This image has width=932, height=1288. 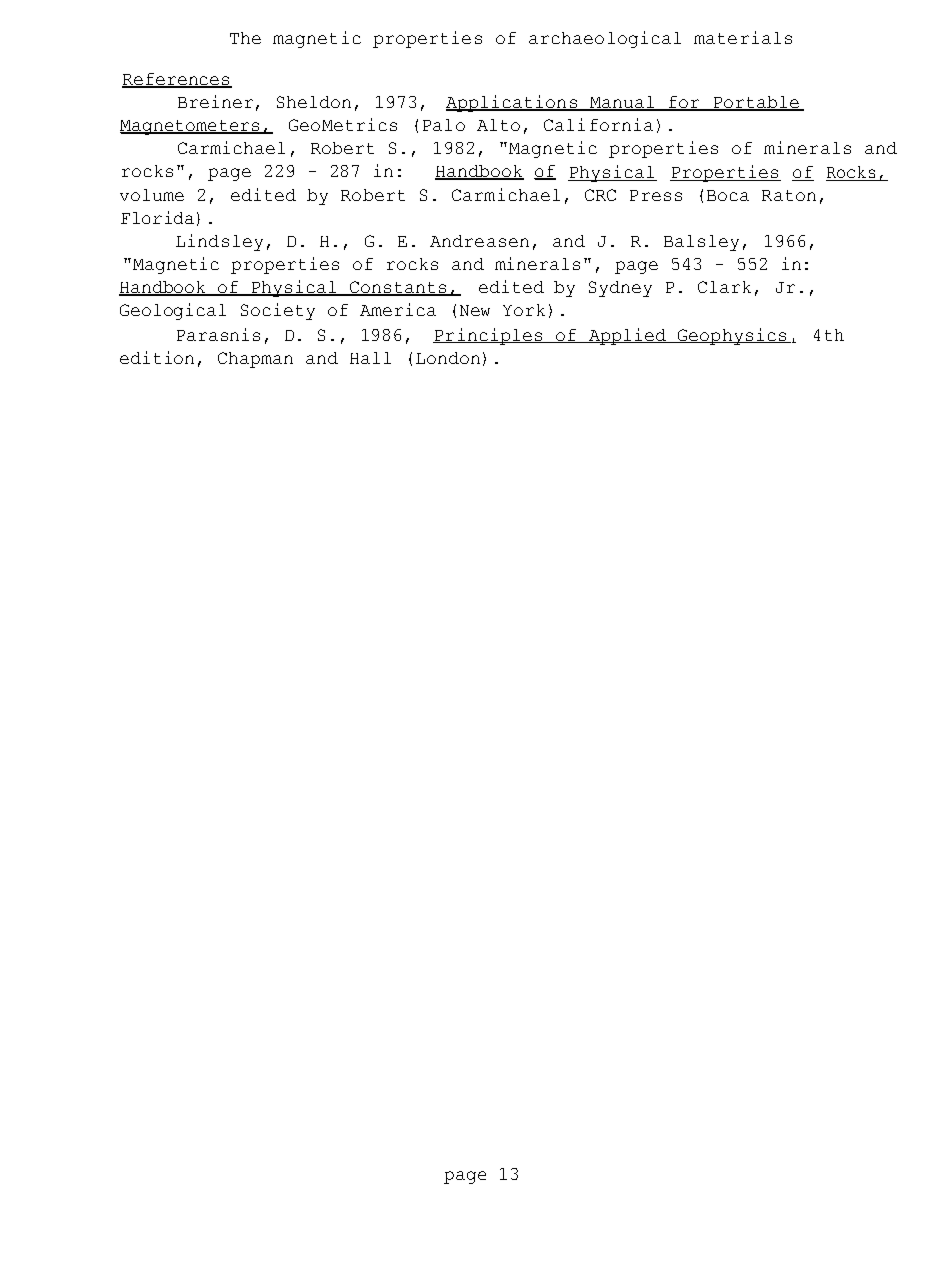 I want to click on archaeological, so click(x=605, y=39).
